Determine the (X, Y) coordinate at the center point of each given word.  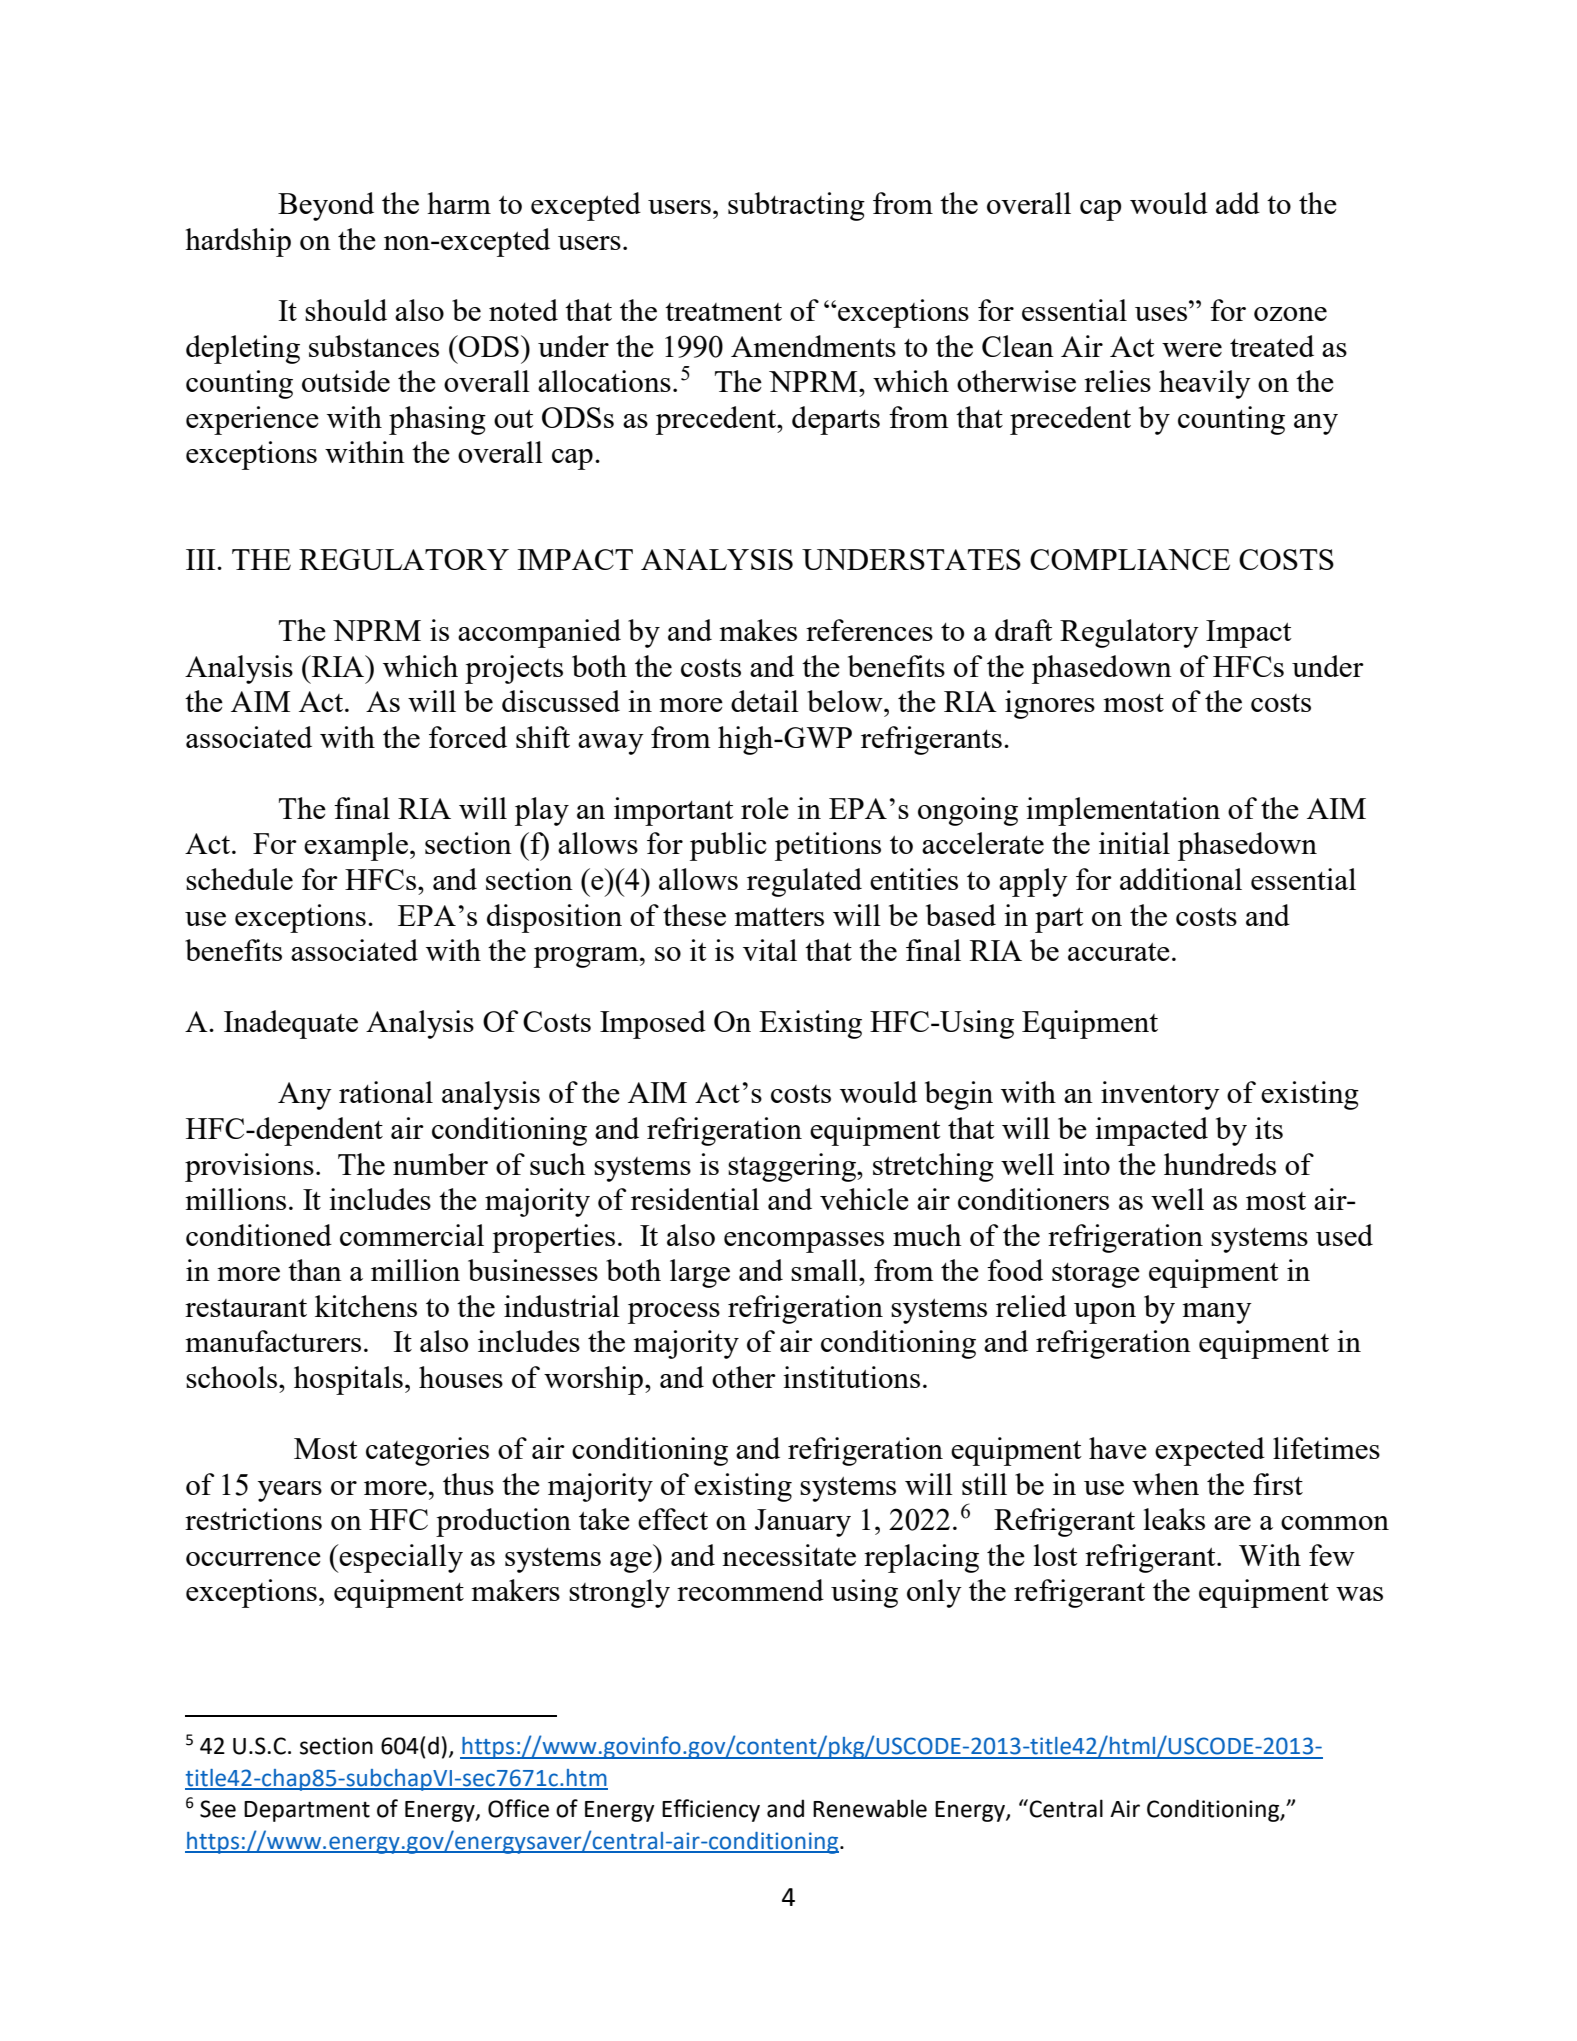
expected (1210, 1451)
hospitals (348, 1380)
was (1359, 1594)
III (202, 559)
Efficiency (711, 1810)
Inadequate (291, 1024)
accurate (1119, 952)
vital (770, 950)
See (218, 1809)
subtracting (796, 206)
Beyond (326, 206)
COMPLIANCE (1130, 559)
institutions (851, 1377)
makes (758, 630)
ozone (1290, 314)
